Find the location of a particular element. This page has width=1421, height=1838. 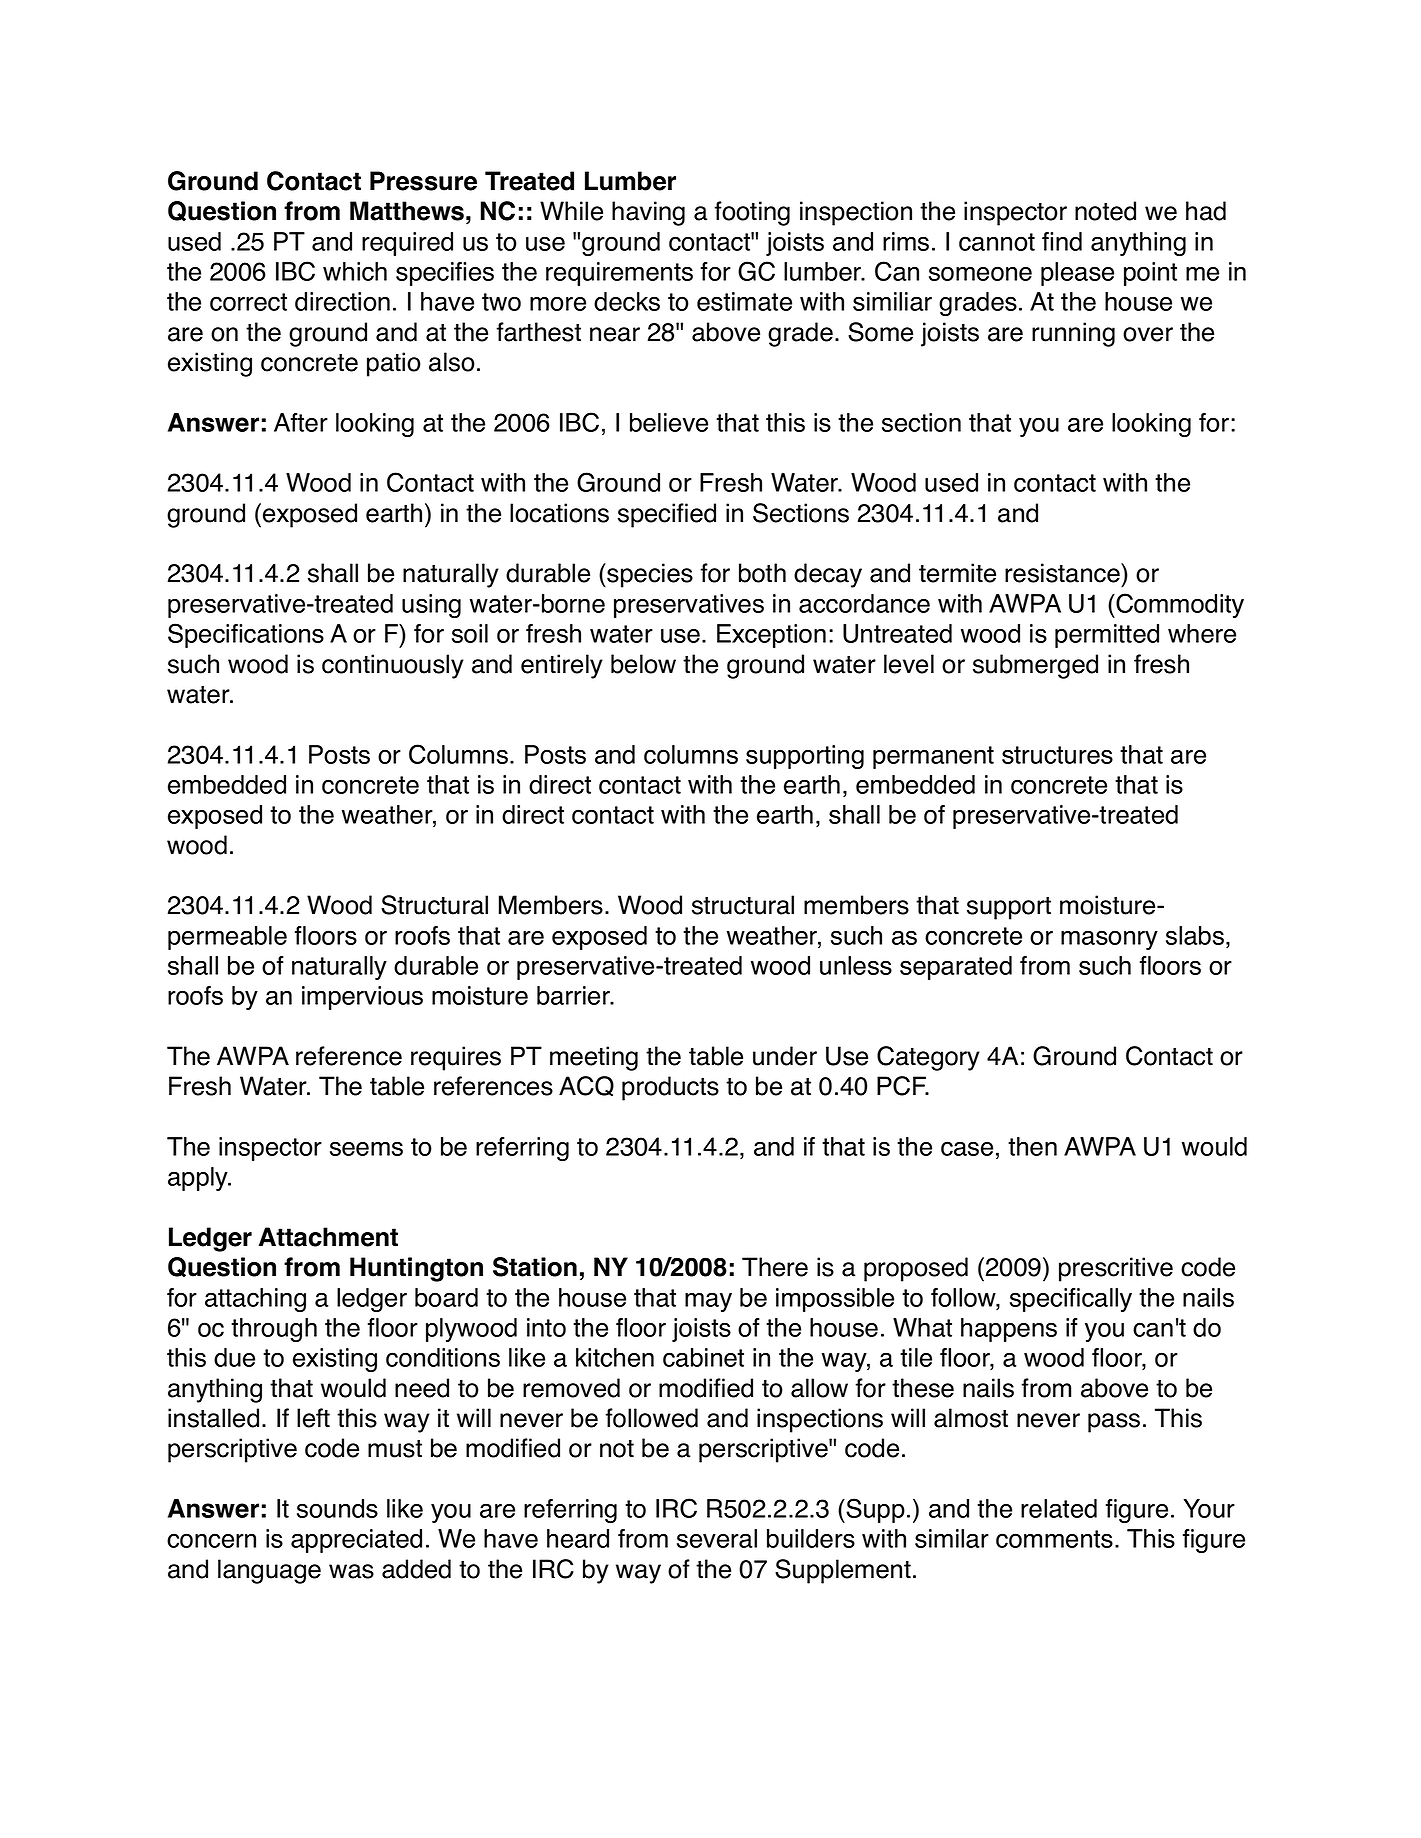

permitted is located at coordinates (1107, 636).
